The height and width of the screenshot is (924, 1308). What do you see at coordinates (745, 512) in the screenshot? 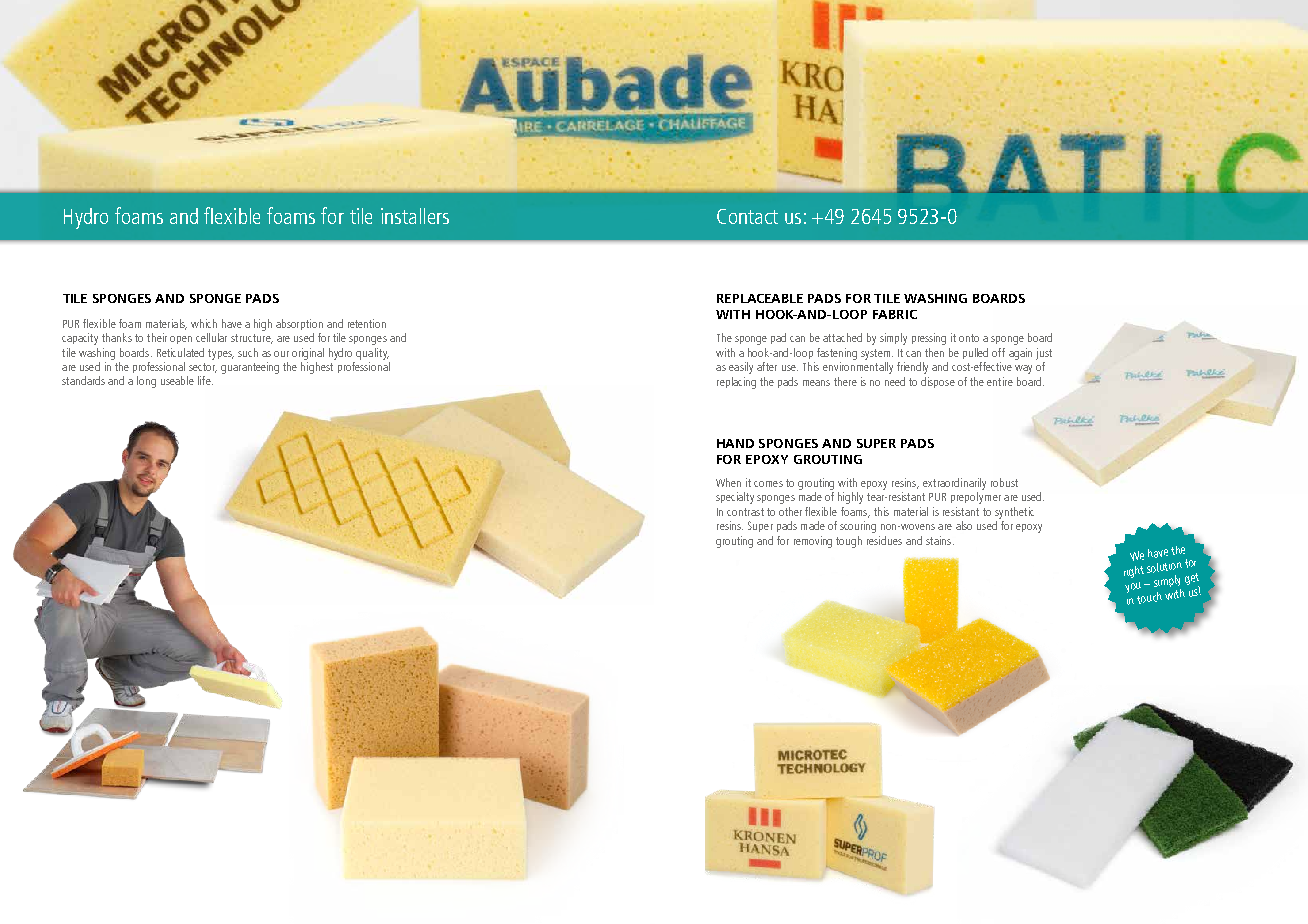
I see `contrast` at bounding box center [745, 512].
